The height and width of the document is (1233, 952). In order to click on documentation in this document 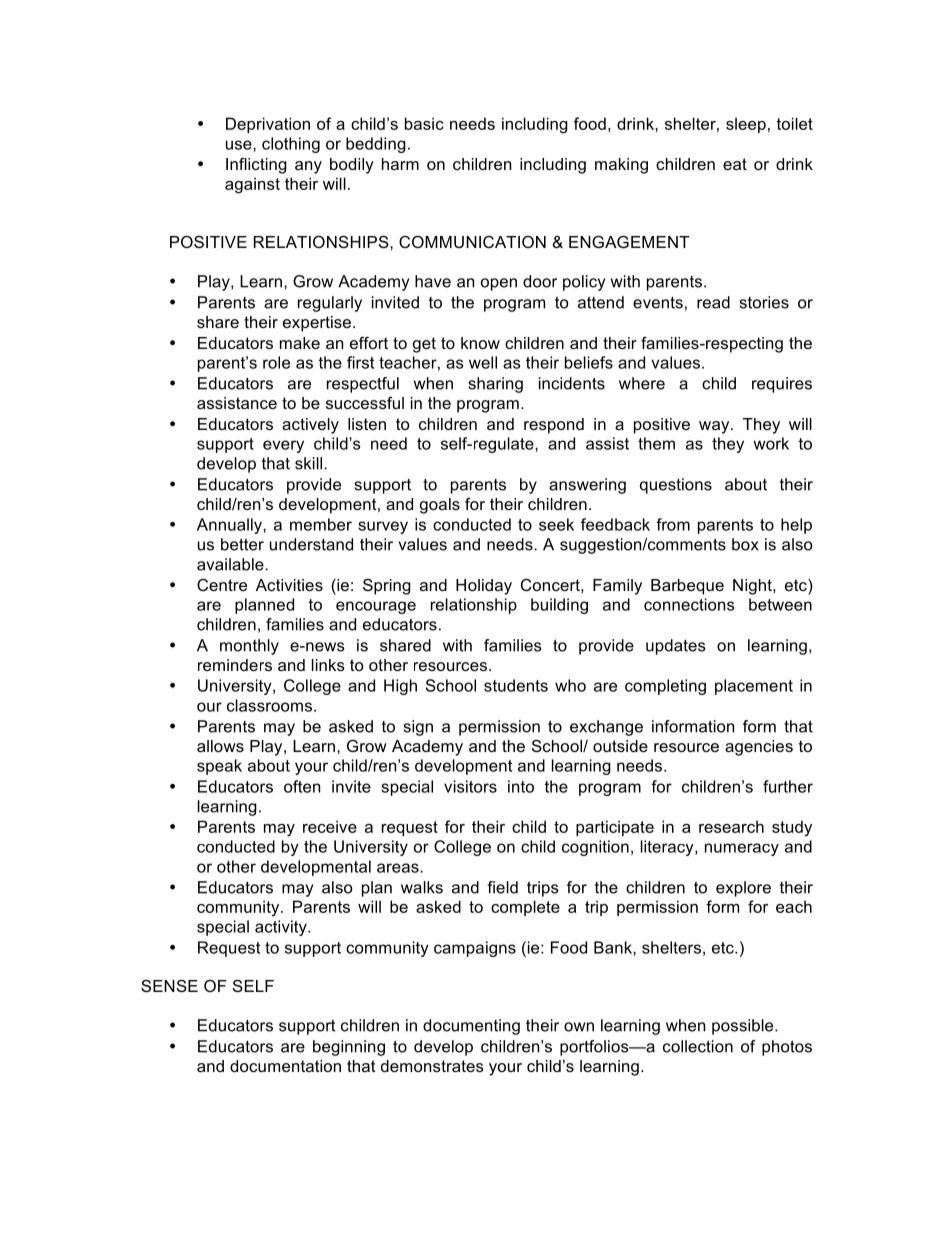, I will do `click(285, 1066)`.
